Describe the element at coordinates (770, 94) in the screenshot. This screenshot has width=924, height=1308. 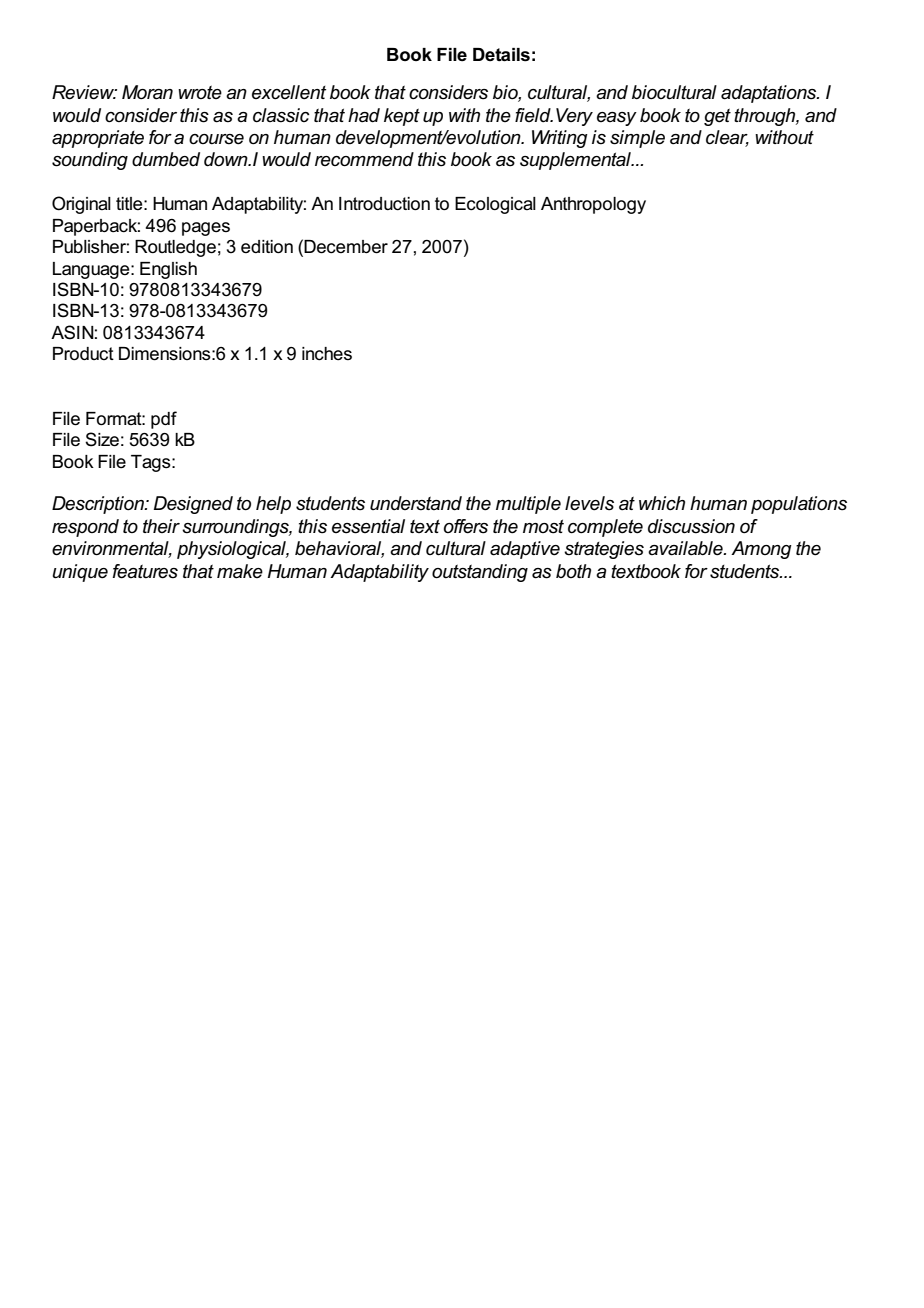
I see `adaptations` at that location.
